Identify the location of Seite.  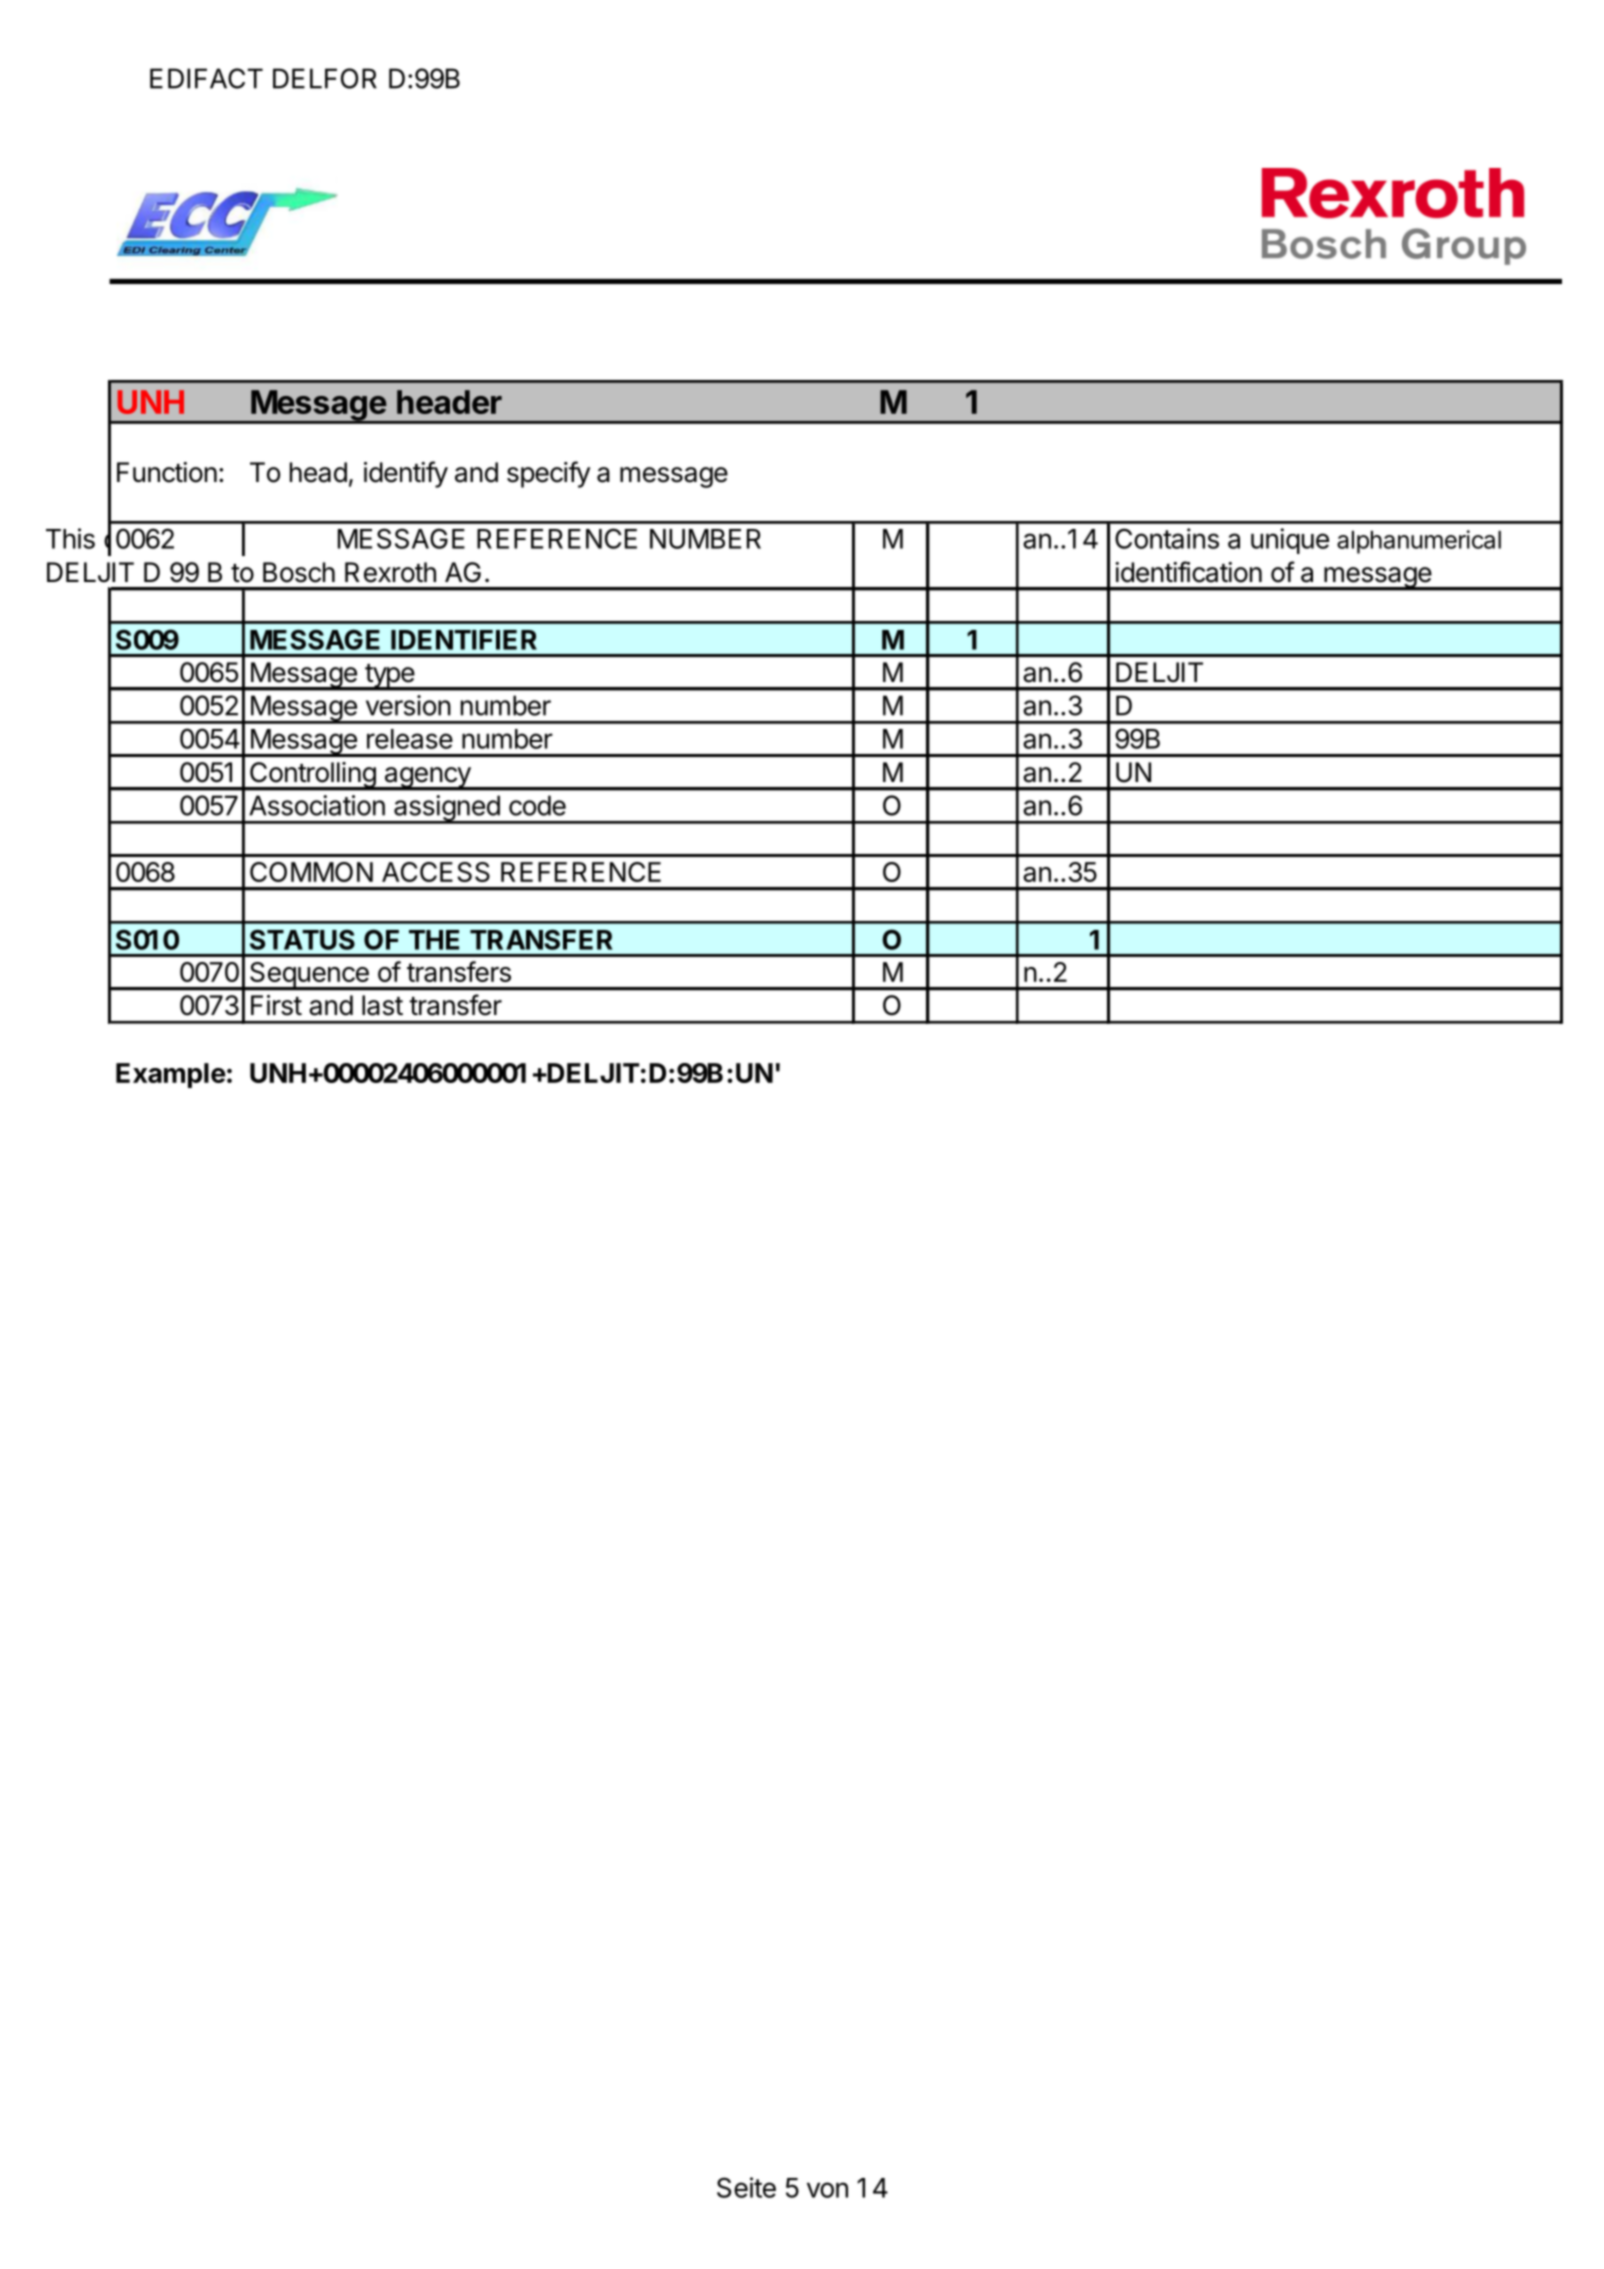
(746, 2187).
